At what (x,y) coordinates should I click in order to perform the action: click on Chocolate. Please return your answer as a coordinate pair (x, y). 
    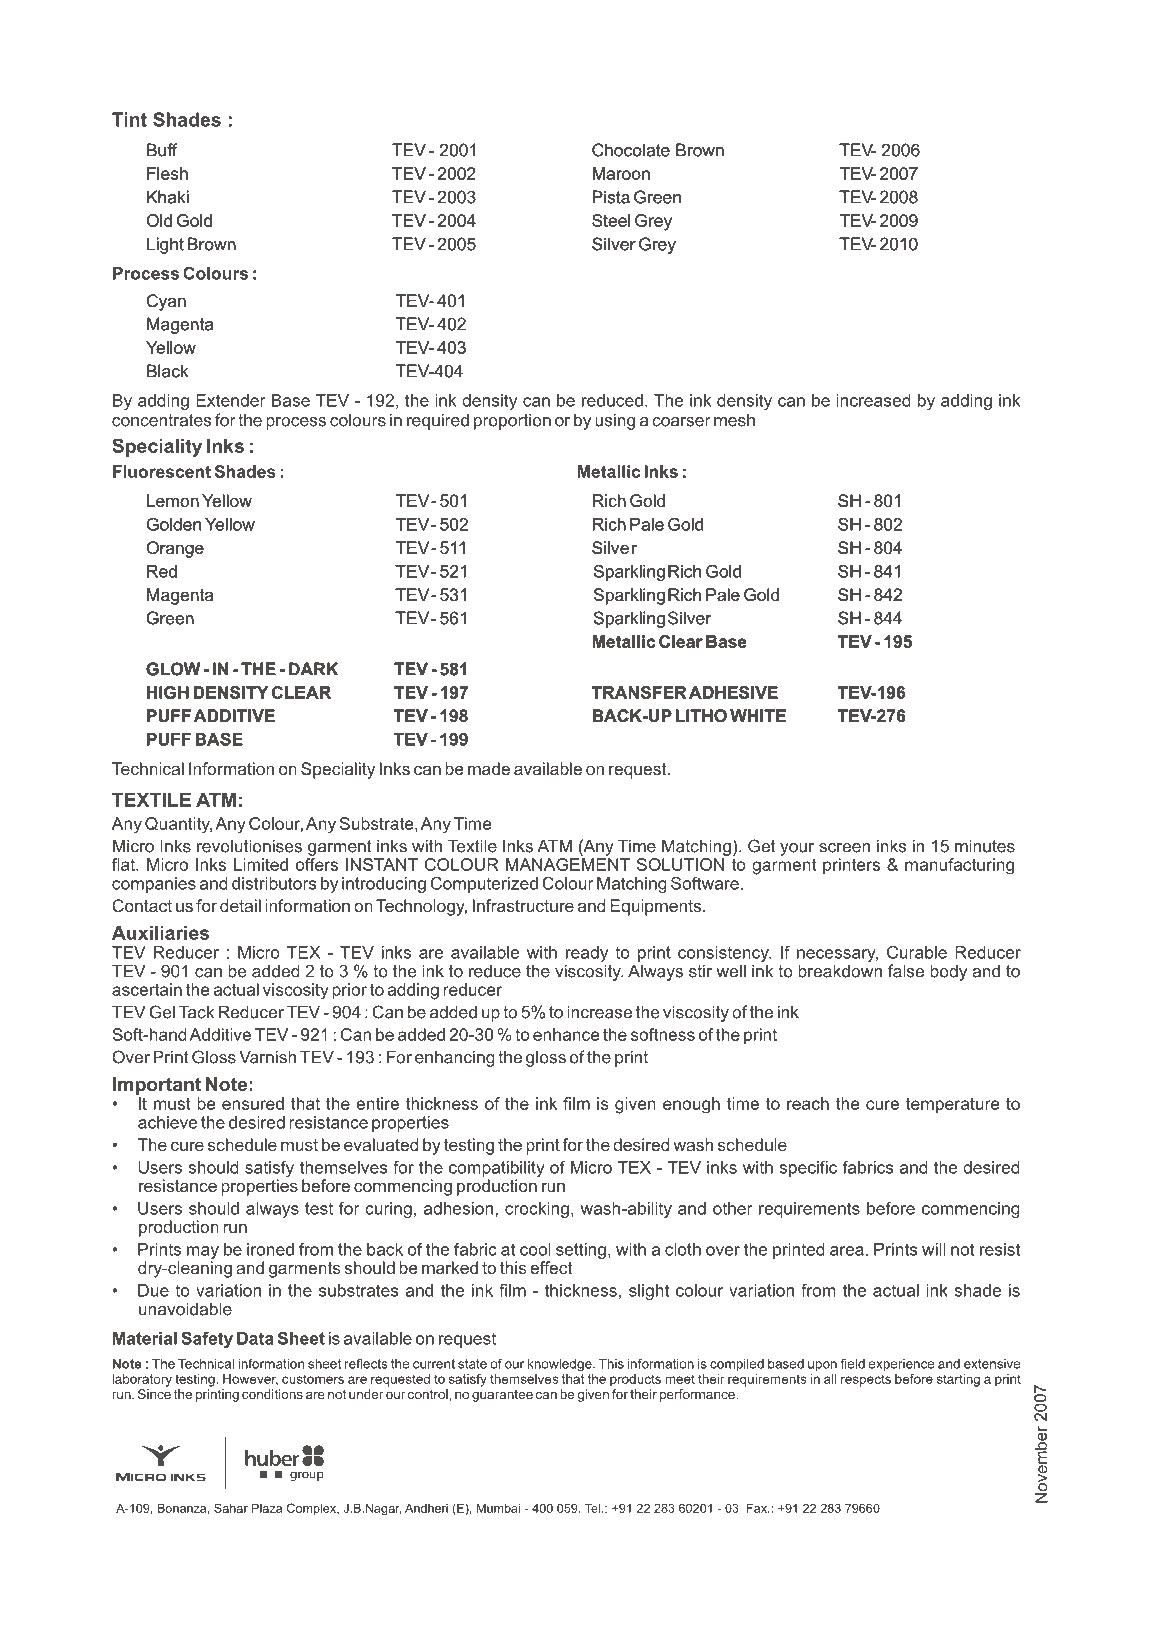
    Looking at the image, I should click on (631, 150).
